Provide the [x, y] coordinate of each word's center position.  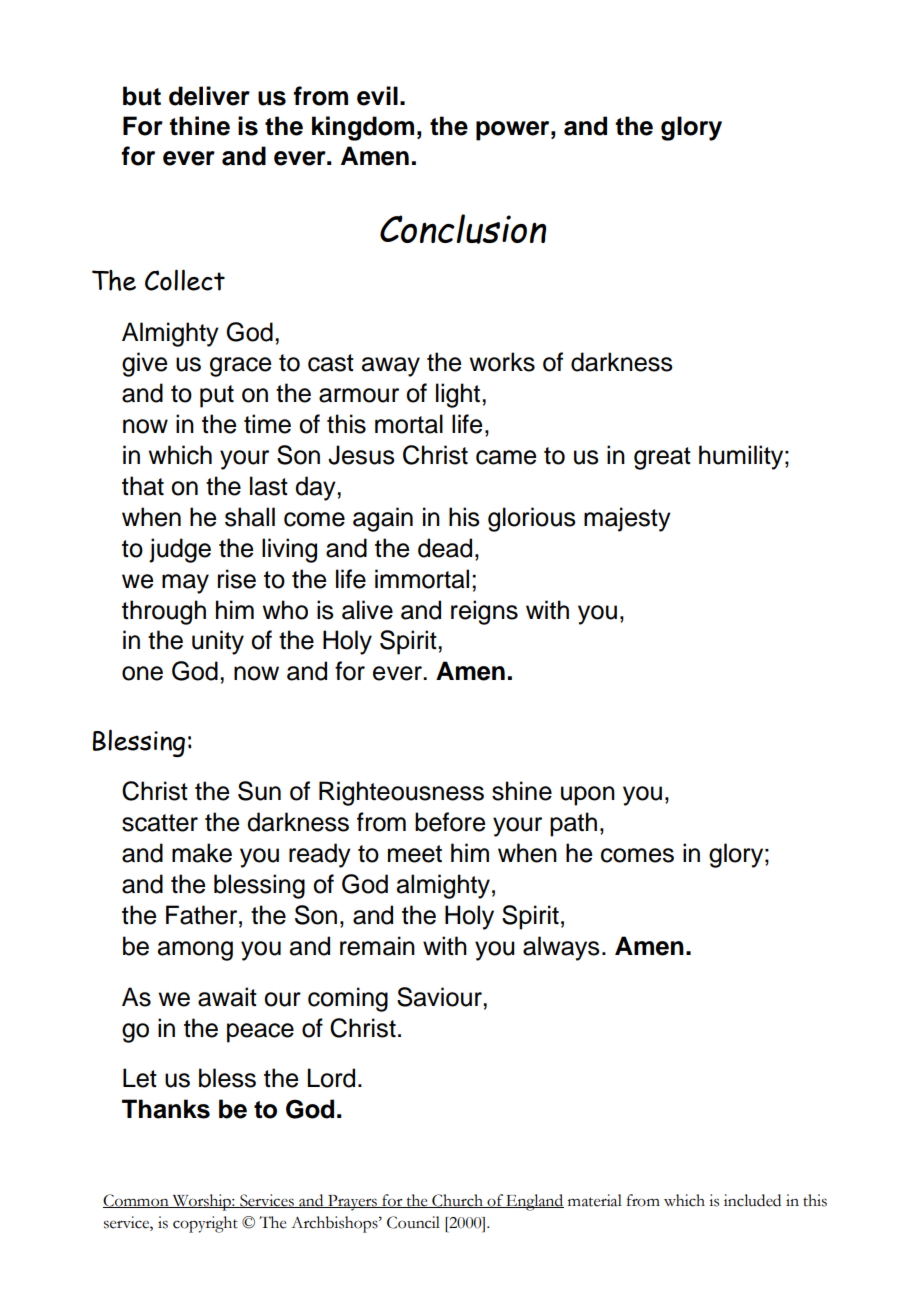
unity [218, 642]
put [217, 396]
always [561, 948]
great [662, 458]
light [459, 395]
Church [457, 1201]
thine [199, 126]
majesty [627, 519]
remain [377, 946]
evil [377, 96]
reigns [484, 612]
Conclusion [463, 229]
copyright [205, 1224]
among [195, 951]
